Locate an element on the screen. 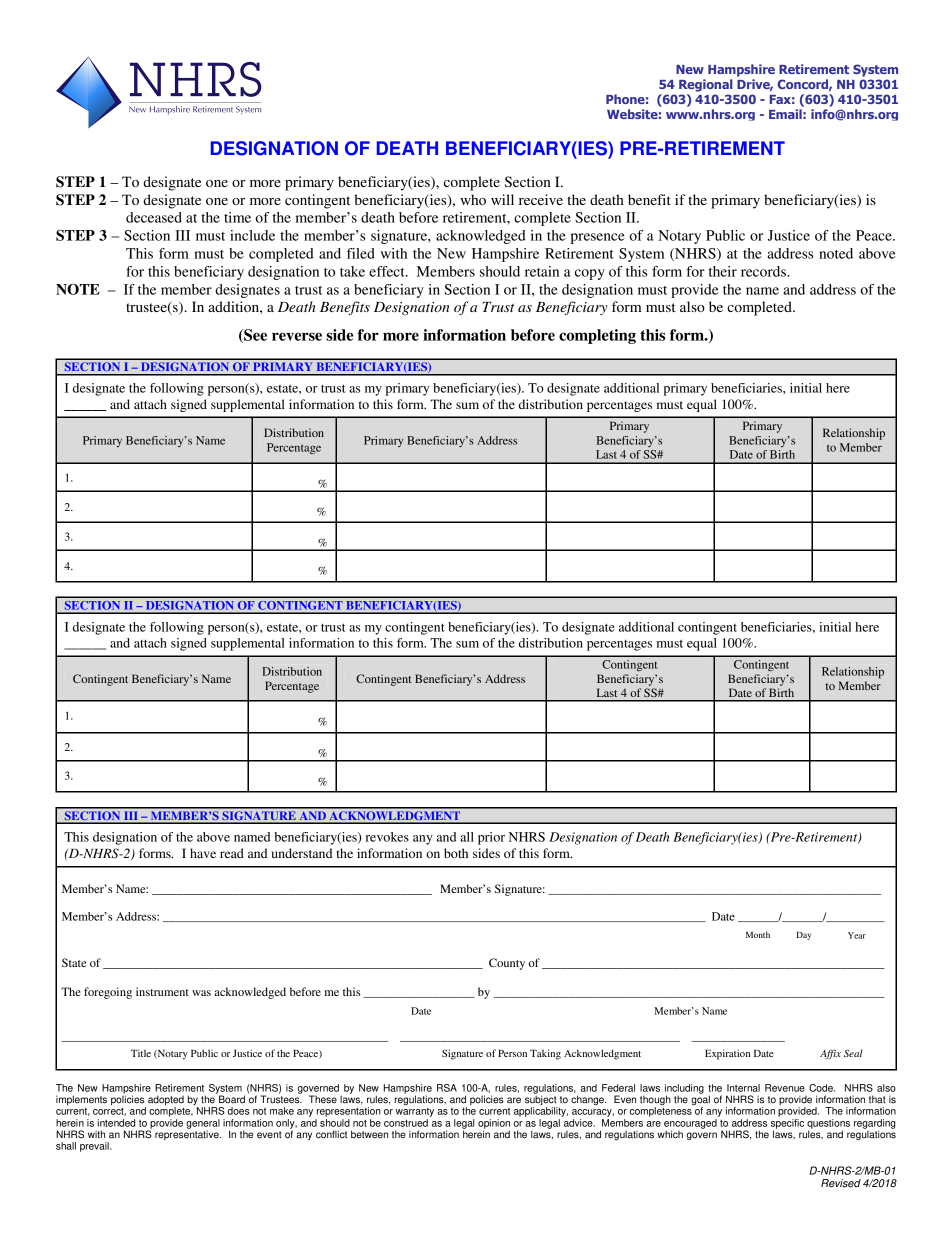 This screenshot has height=1233, width=952. representative is located at coordinates (188, 1134).
